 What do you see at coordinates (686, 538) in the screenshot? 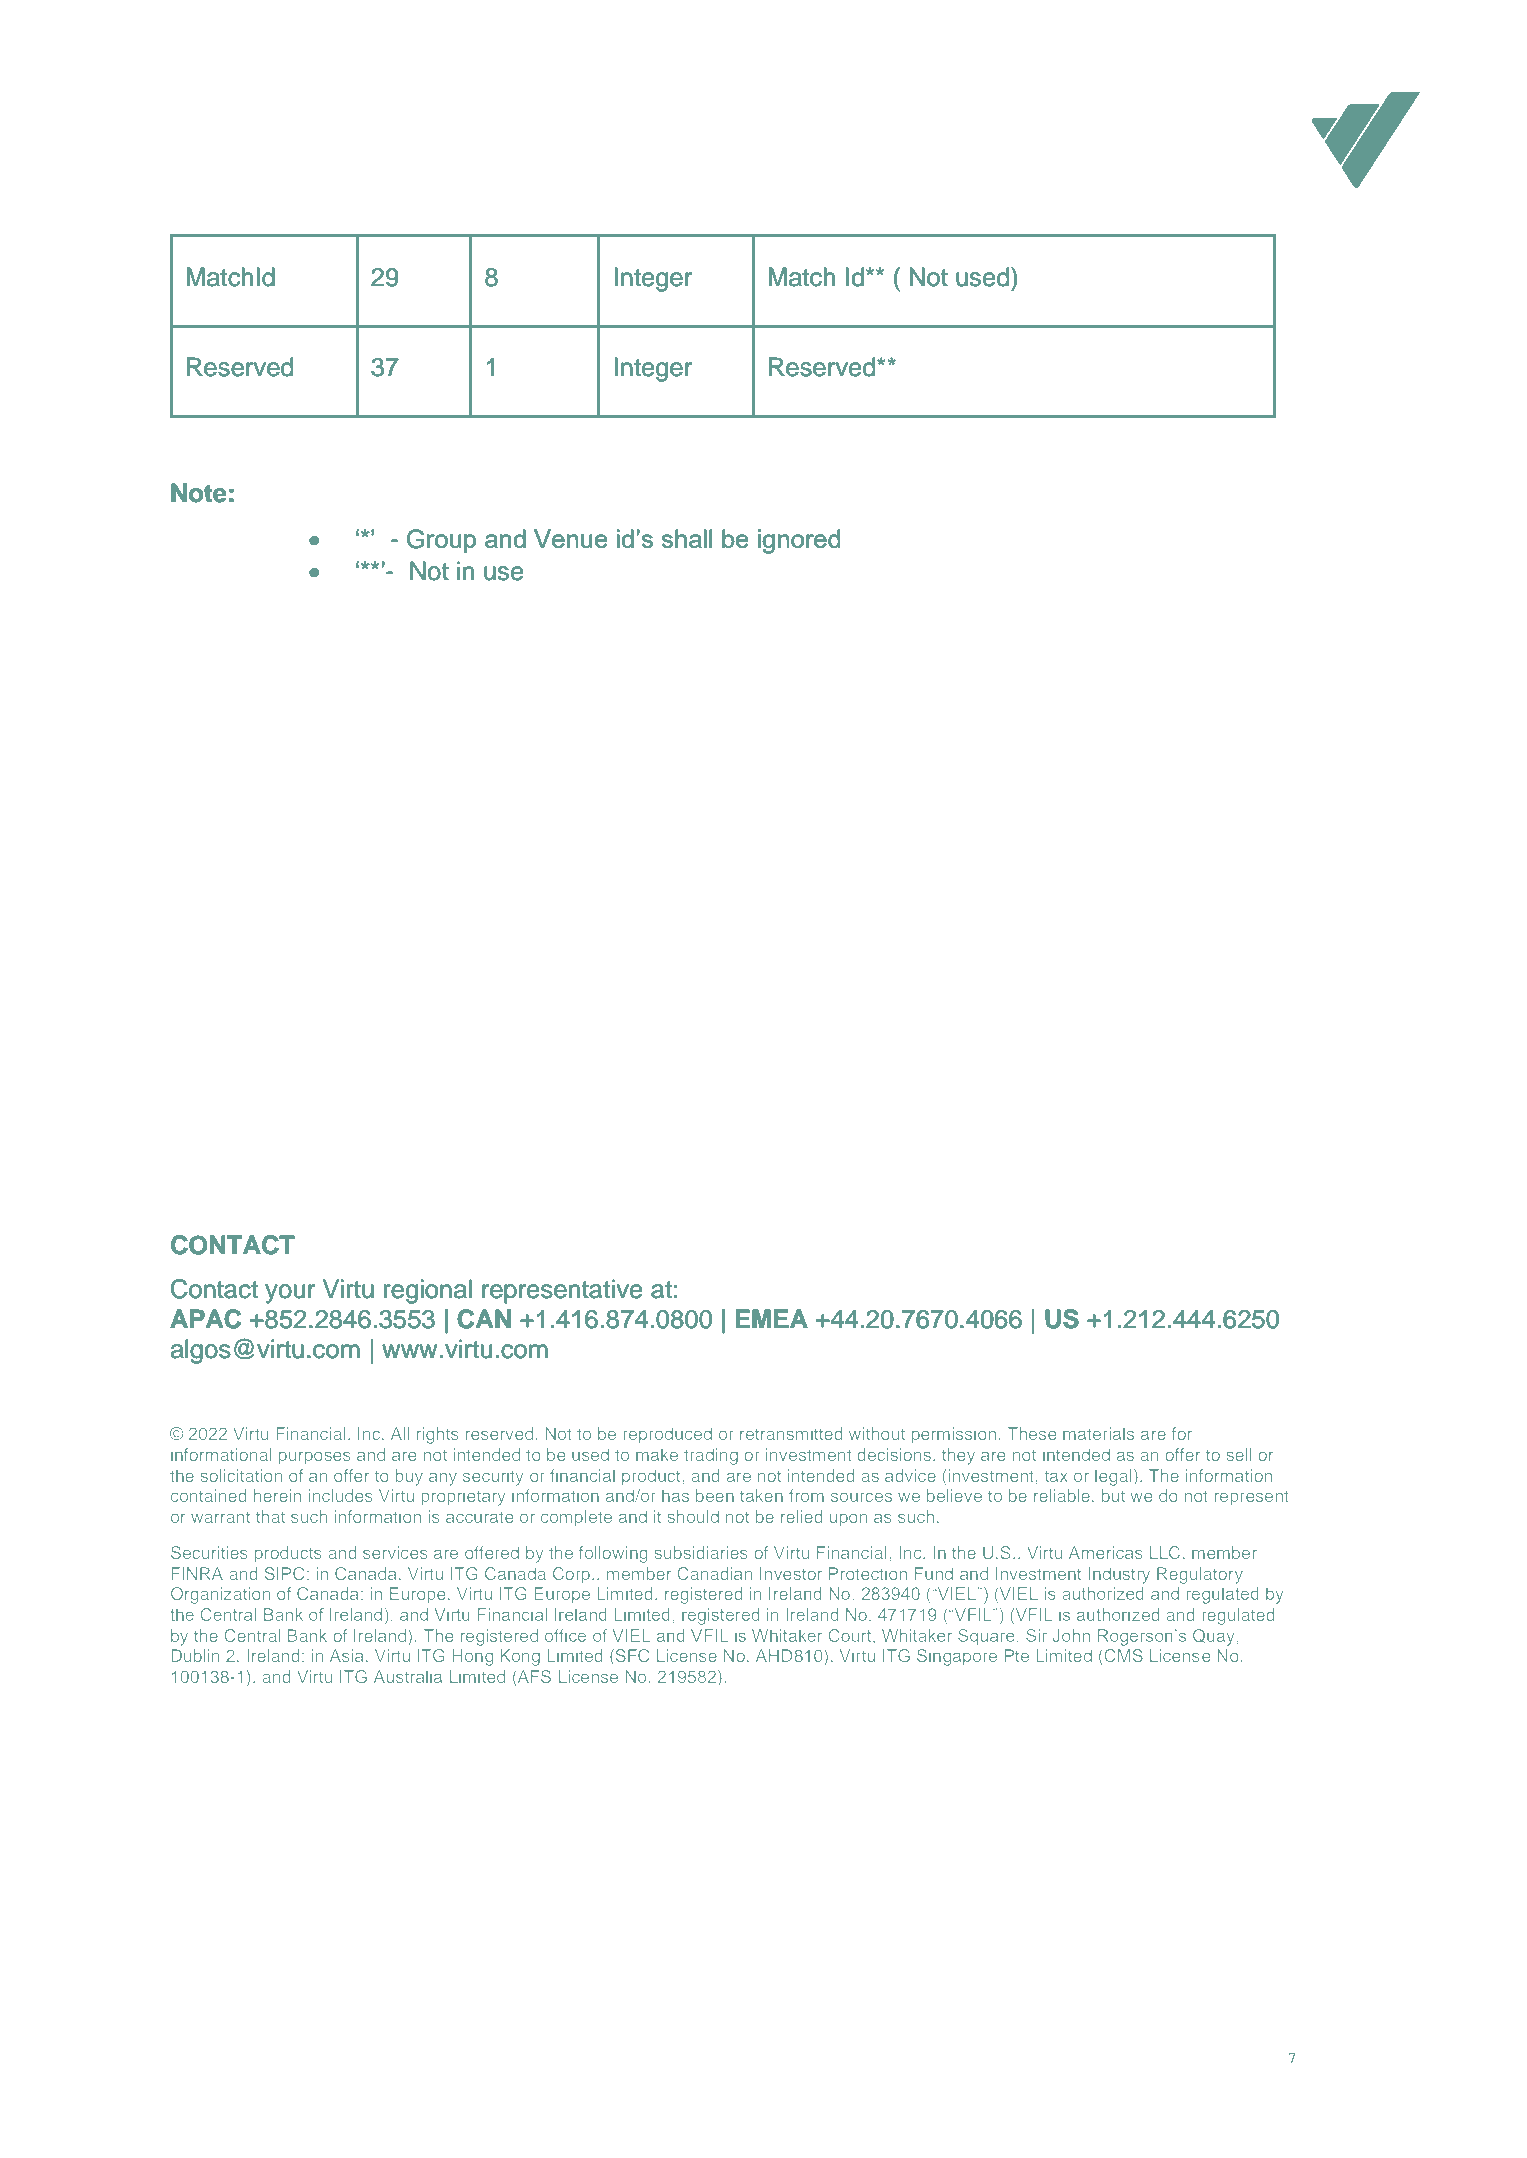
I see `shall` at bounding box center [686, 538].
